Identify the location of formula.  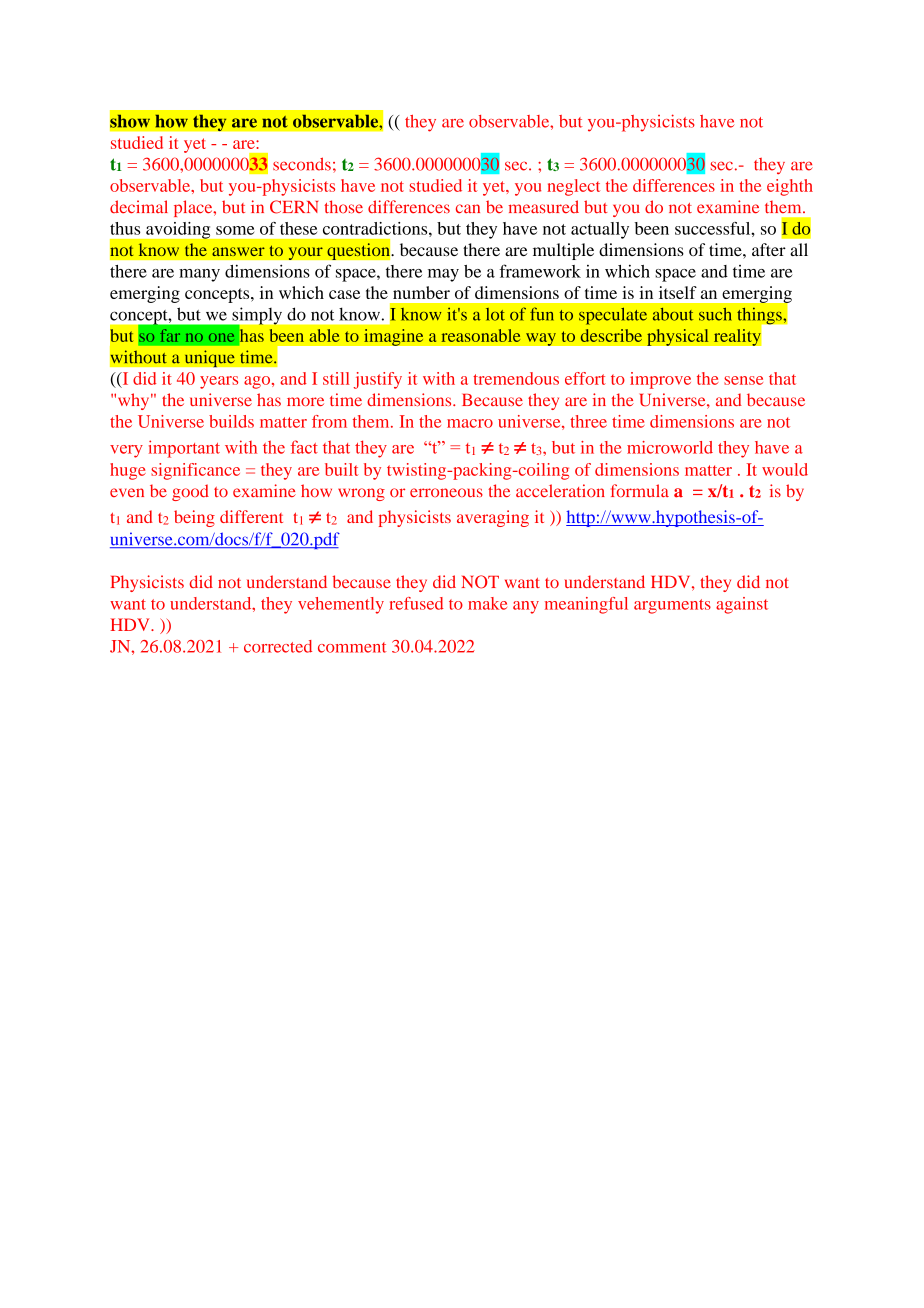
(640, 490).
